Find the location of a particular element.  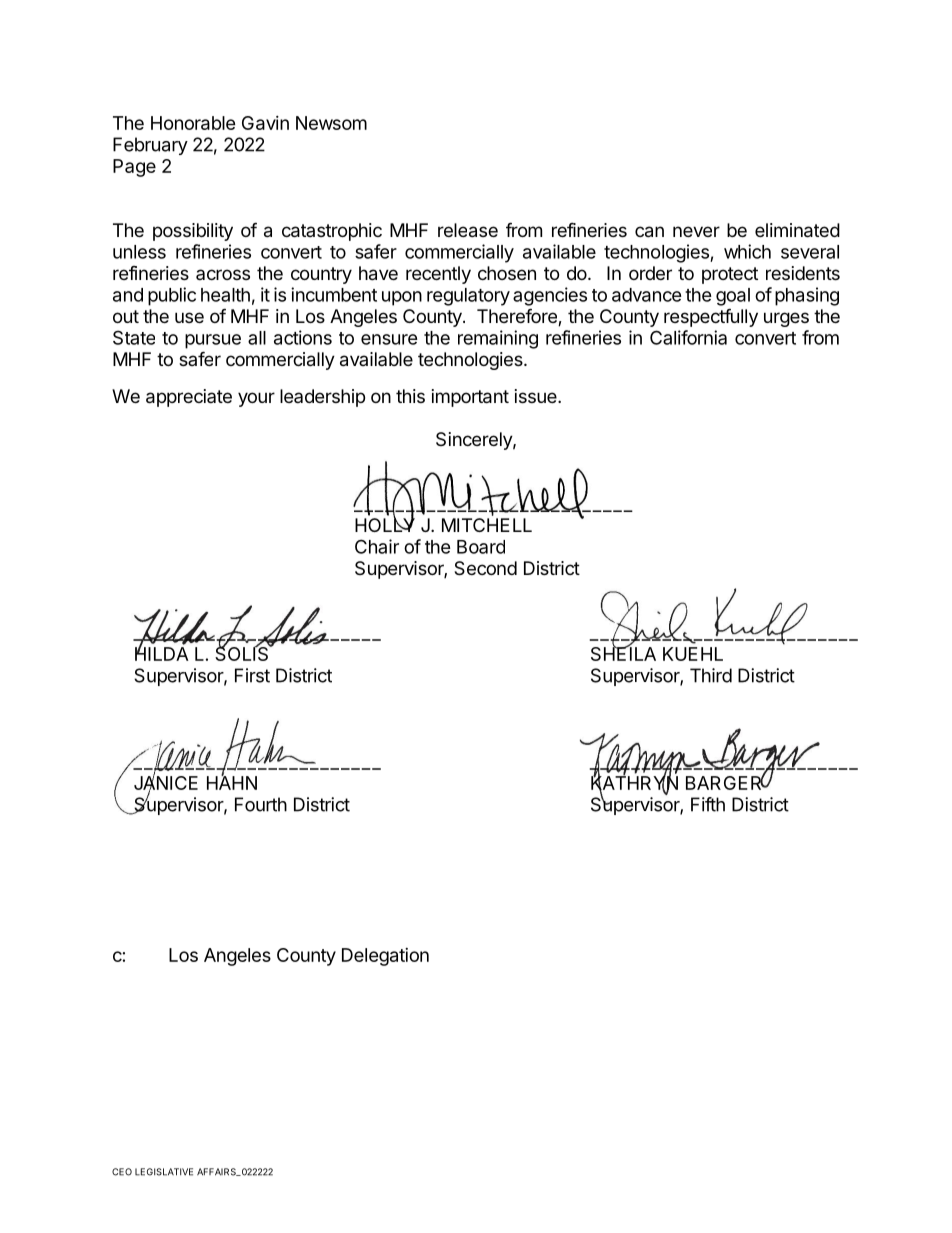

Fifth is located at coordinates (708, 804).
